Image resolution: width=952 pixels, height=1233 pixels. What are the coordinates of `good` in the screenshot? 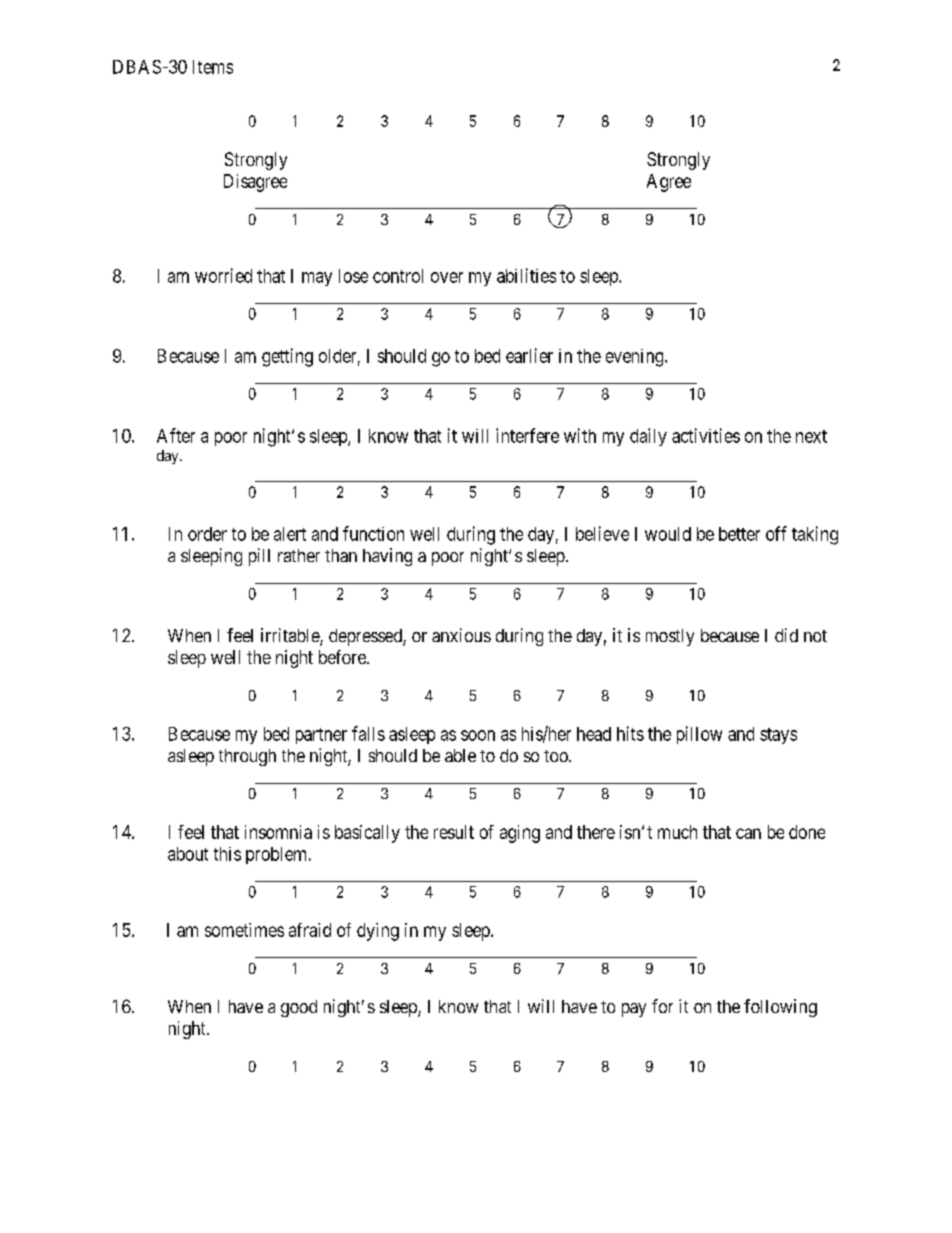 It's located at (299, 1008).
